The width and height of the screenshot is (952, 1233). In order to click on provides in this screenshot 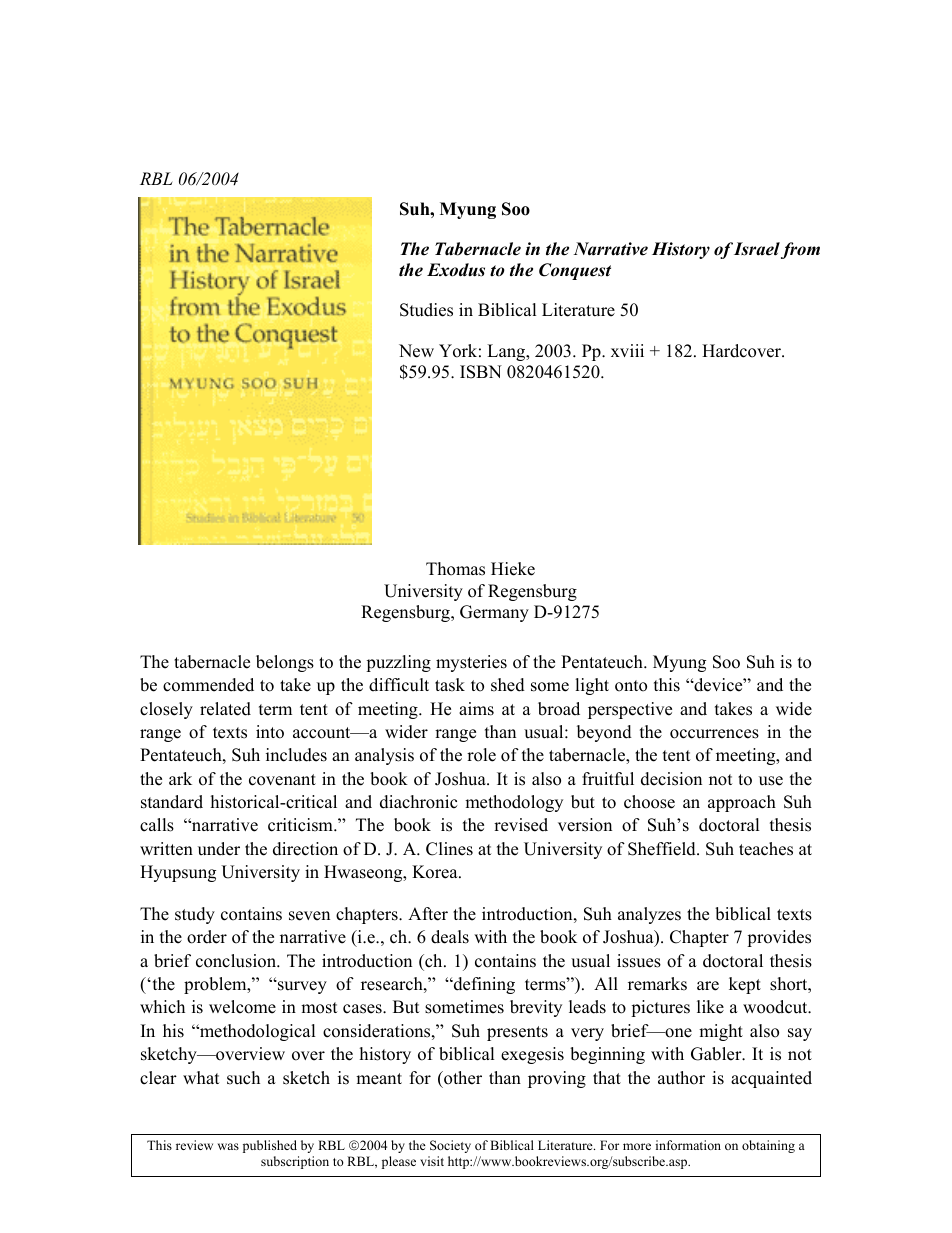, I will do `click(779, 938)`.
